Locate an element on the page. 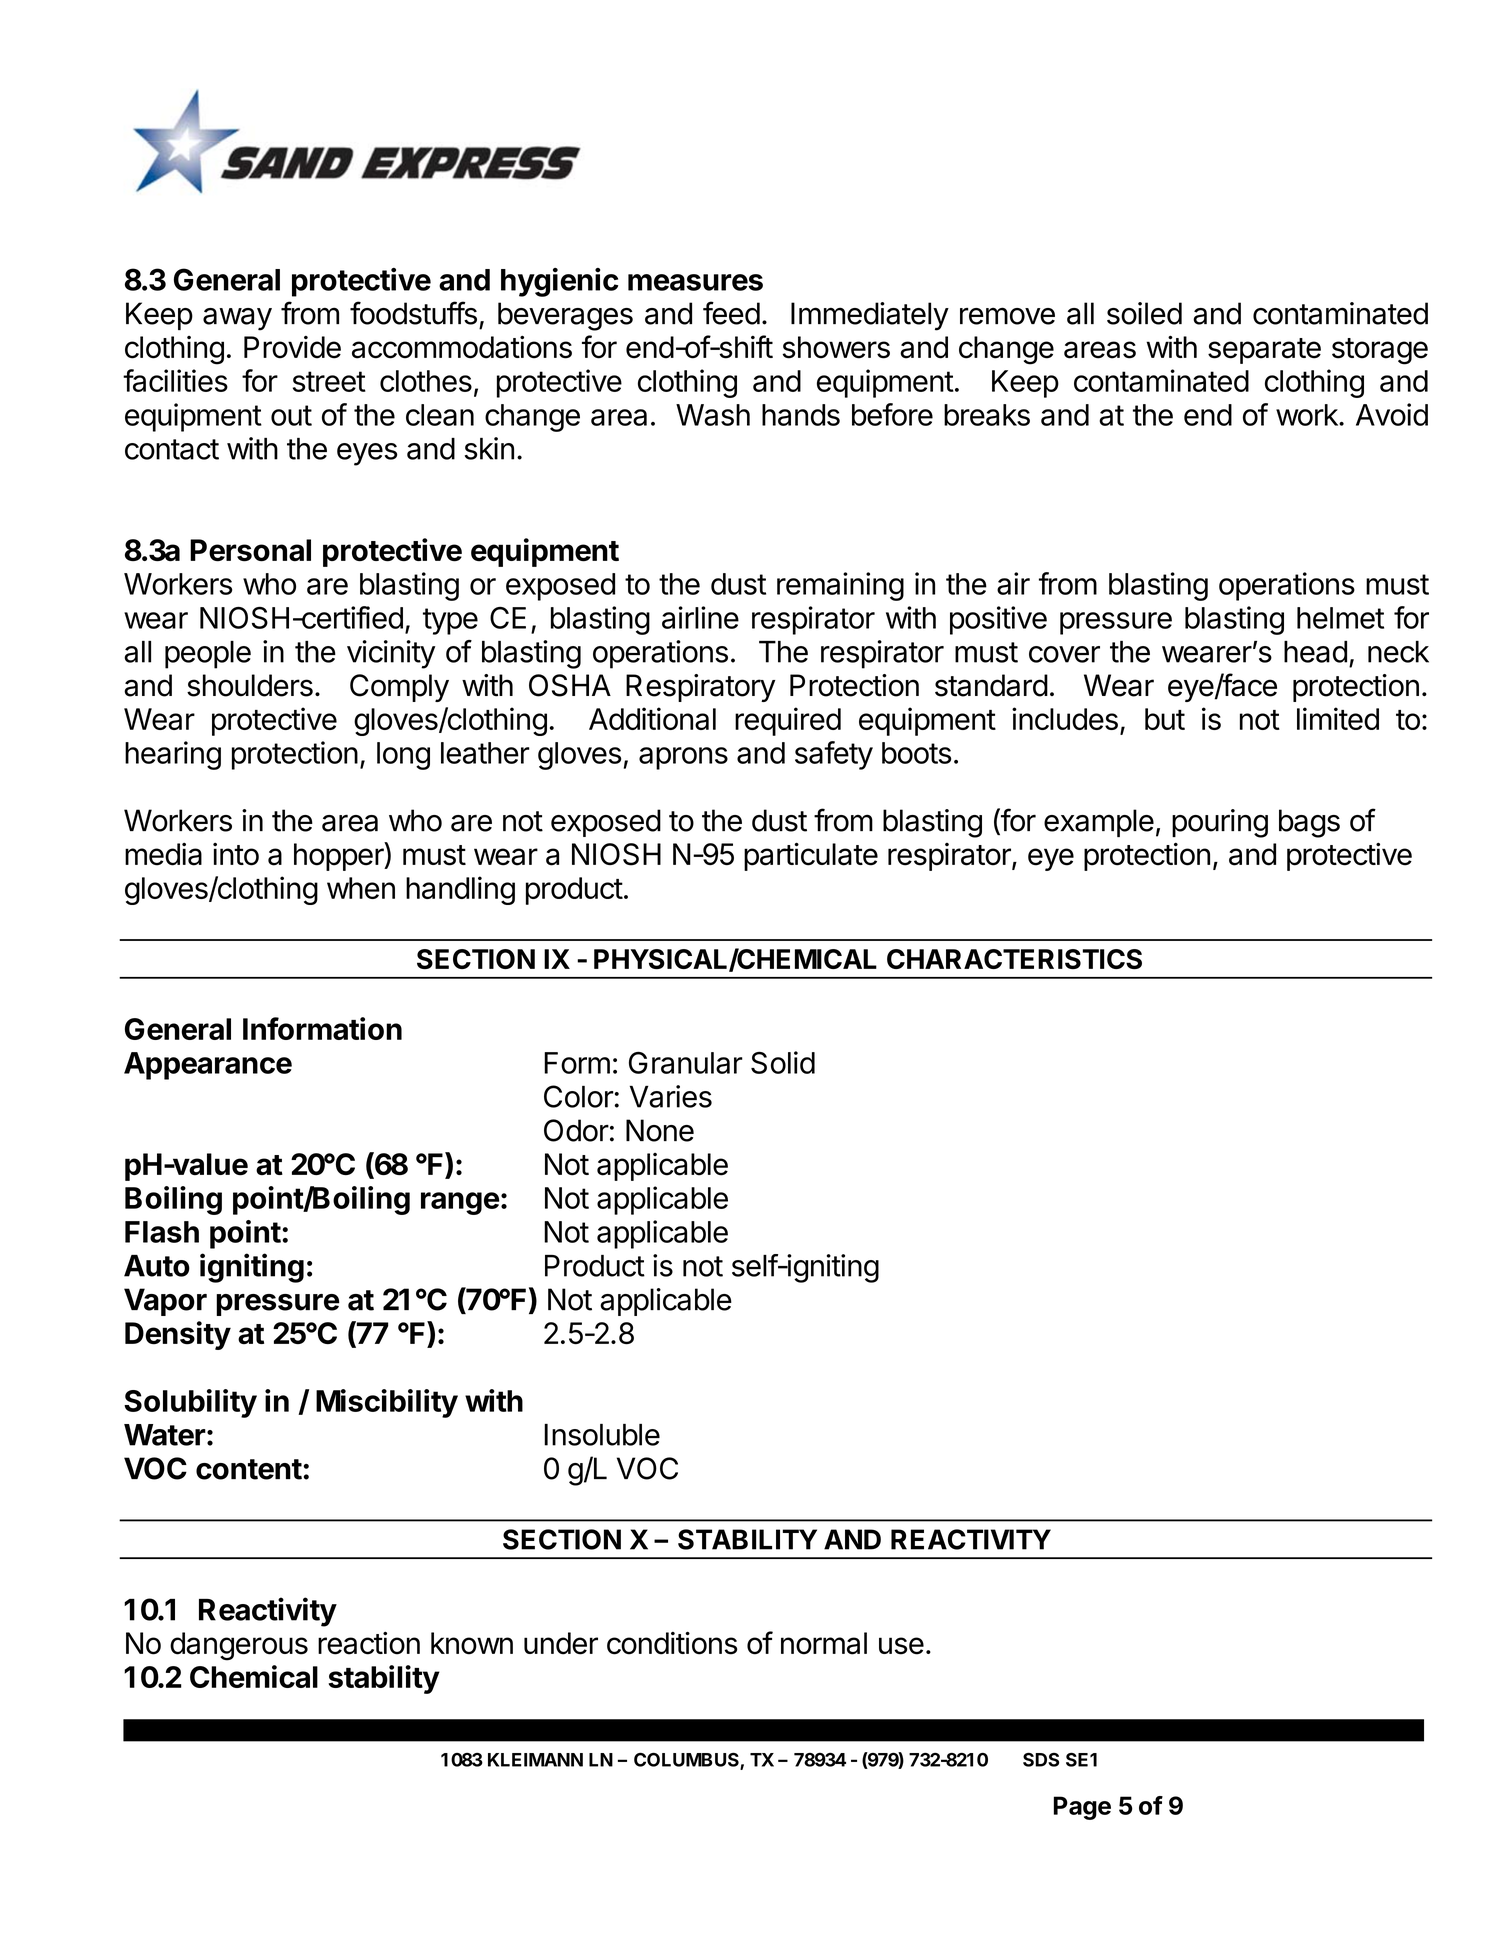 This image has width=1499, height=1940. Solid is located at coordinates (783, 1062).
